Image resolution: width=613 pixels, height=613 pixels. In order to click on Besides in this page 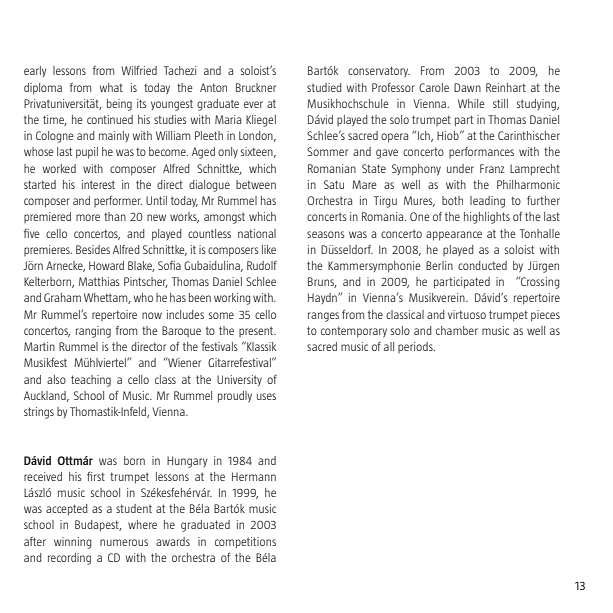, I will do `click(93, 249)`.
